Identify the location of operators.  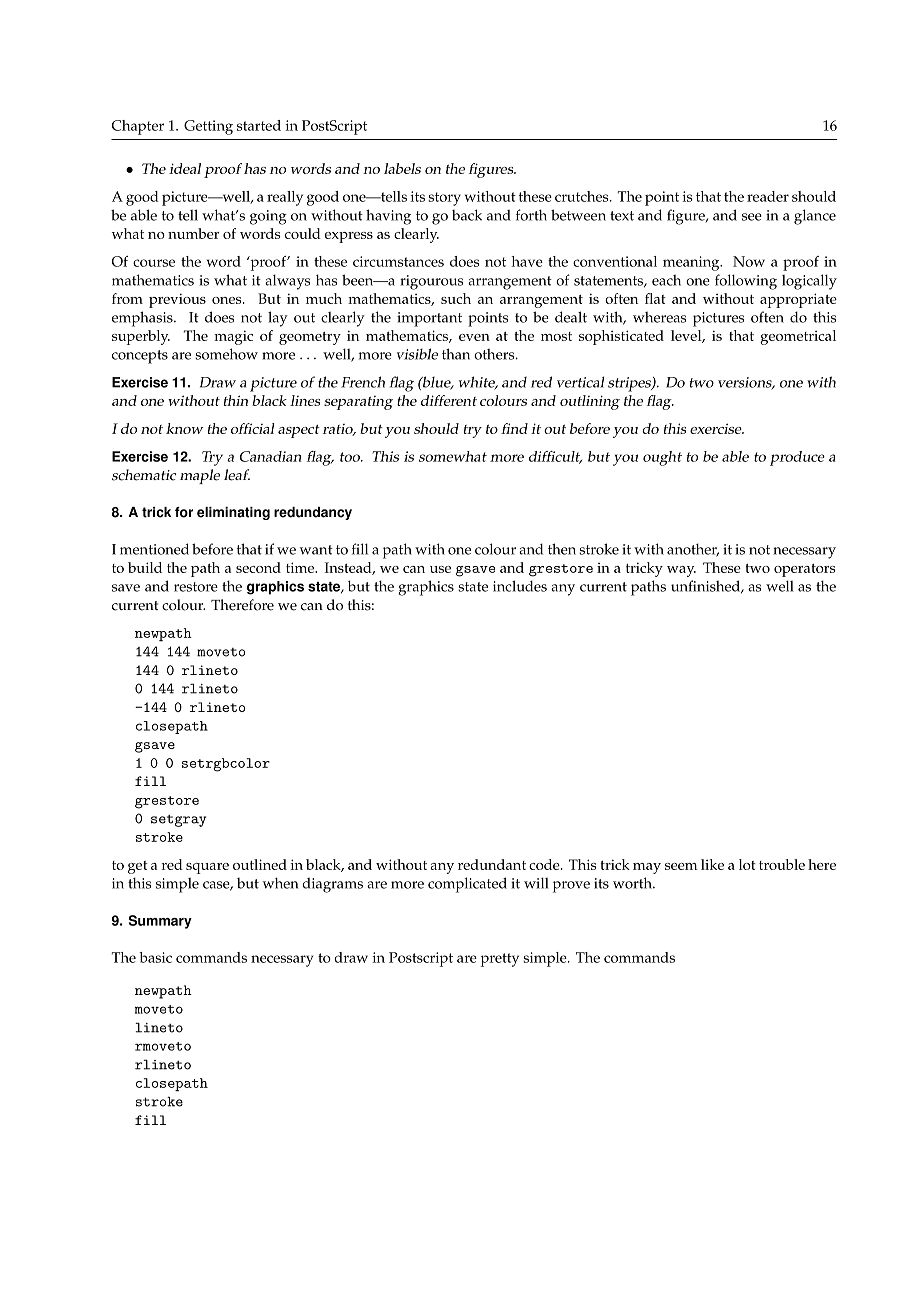
(805, 570).
